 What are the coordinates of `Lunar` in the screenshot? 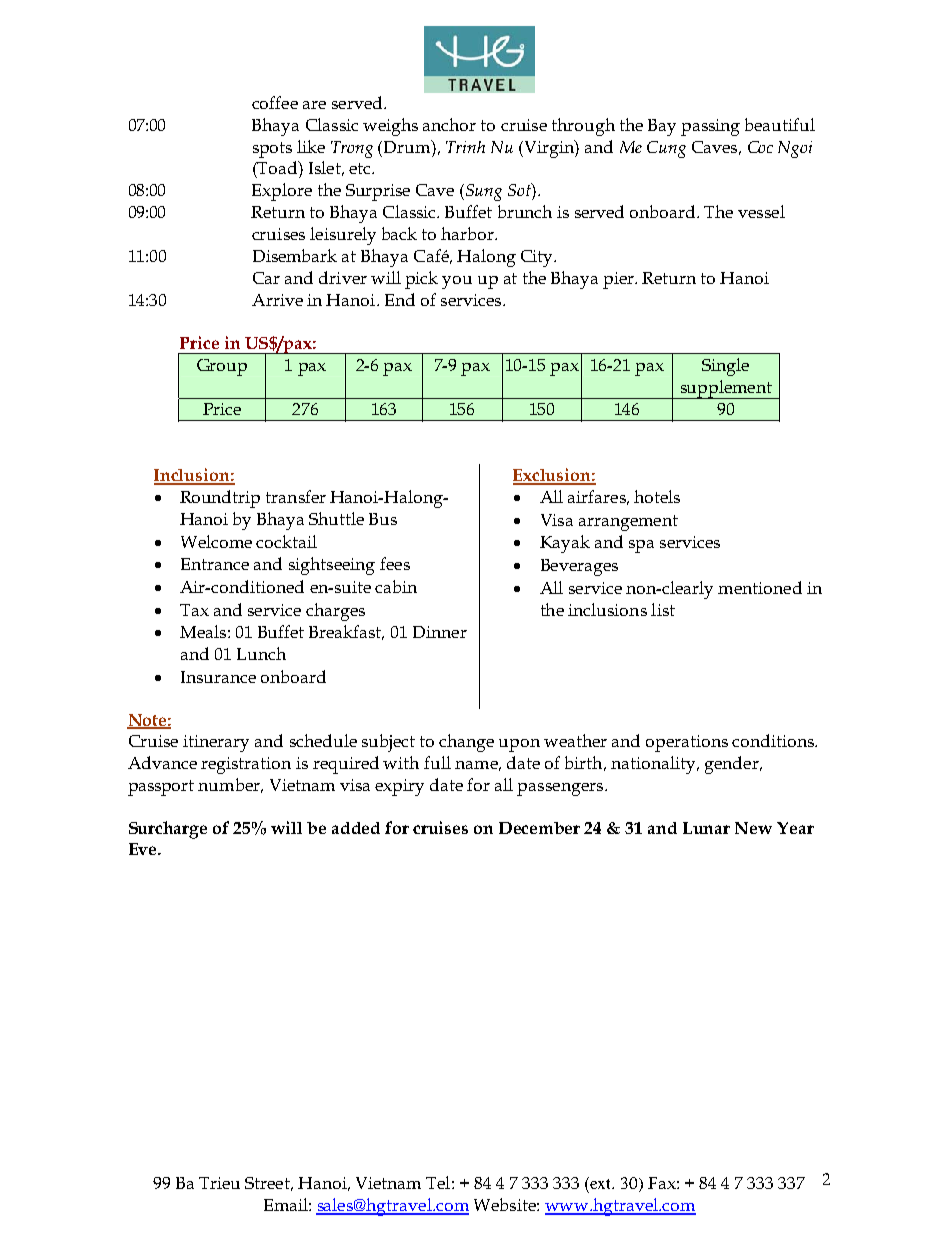 It's located at (706, 828).
